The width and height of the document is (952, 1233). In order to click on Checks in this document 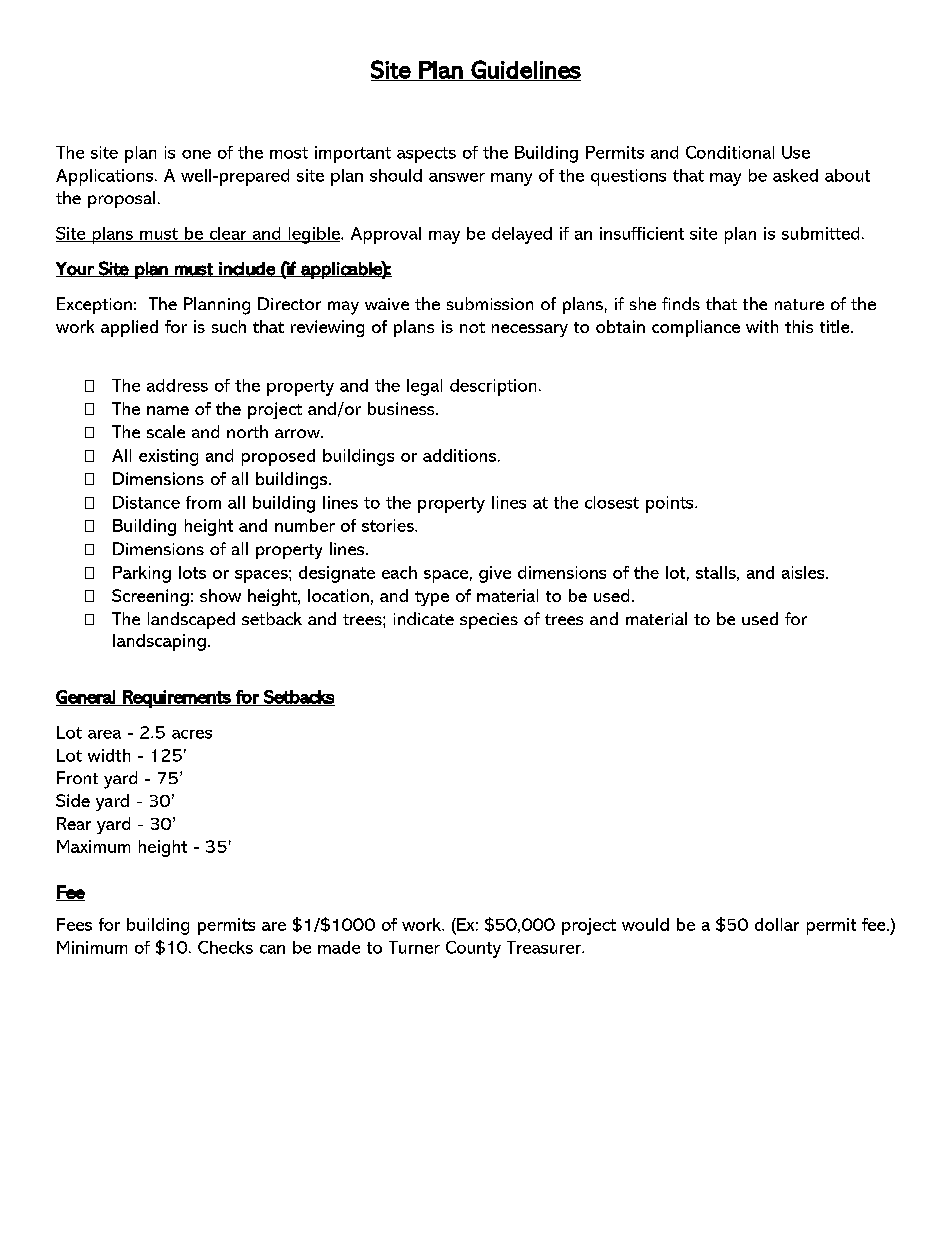, I will do `click(225, 947)`.
